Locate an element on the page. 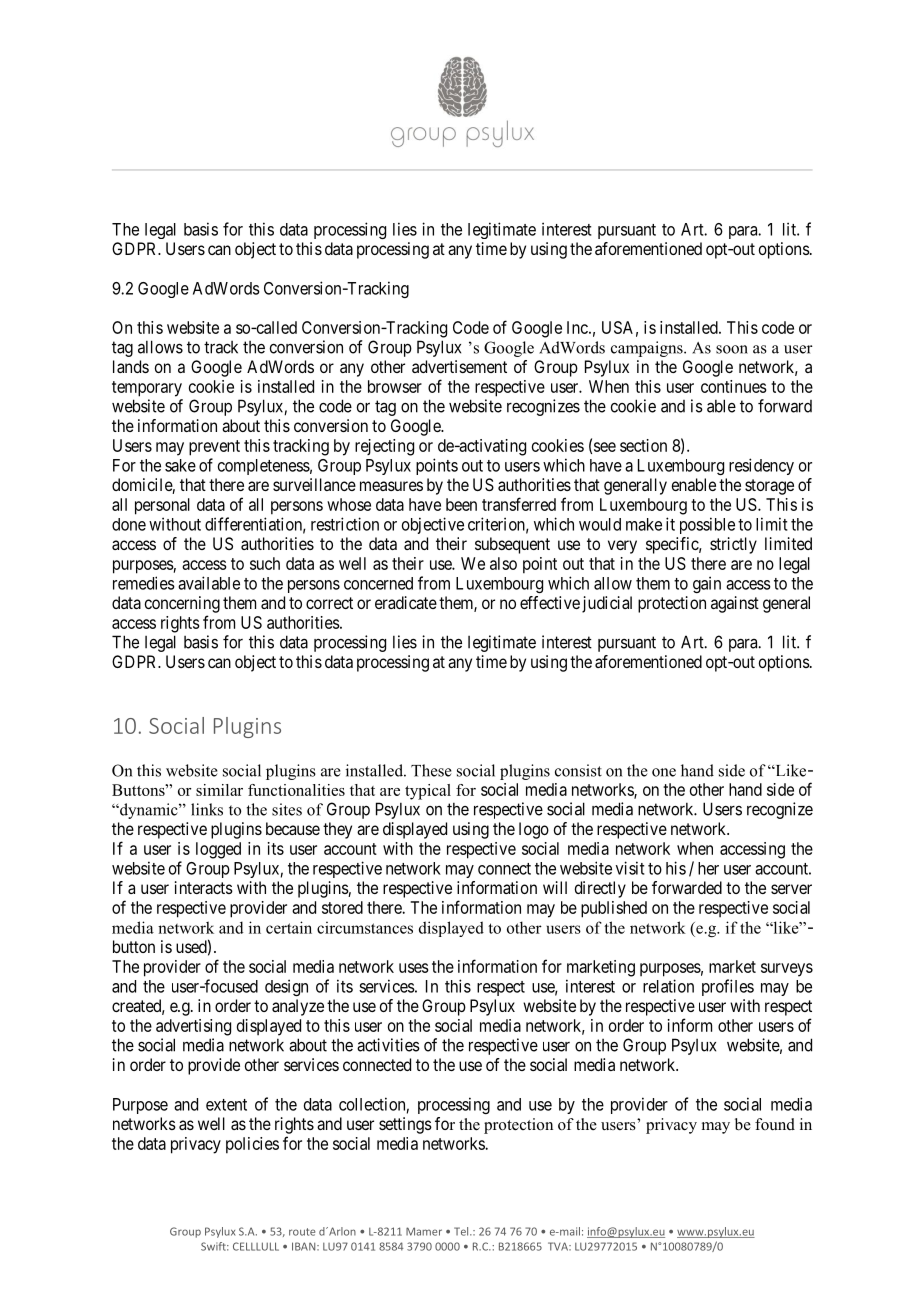 The image size is (924, 1309). found is located at coordinates (775, 1124).
